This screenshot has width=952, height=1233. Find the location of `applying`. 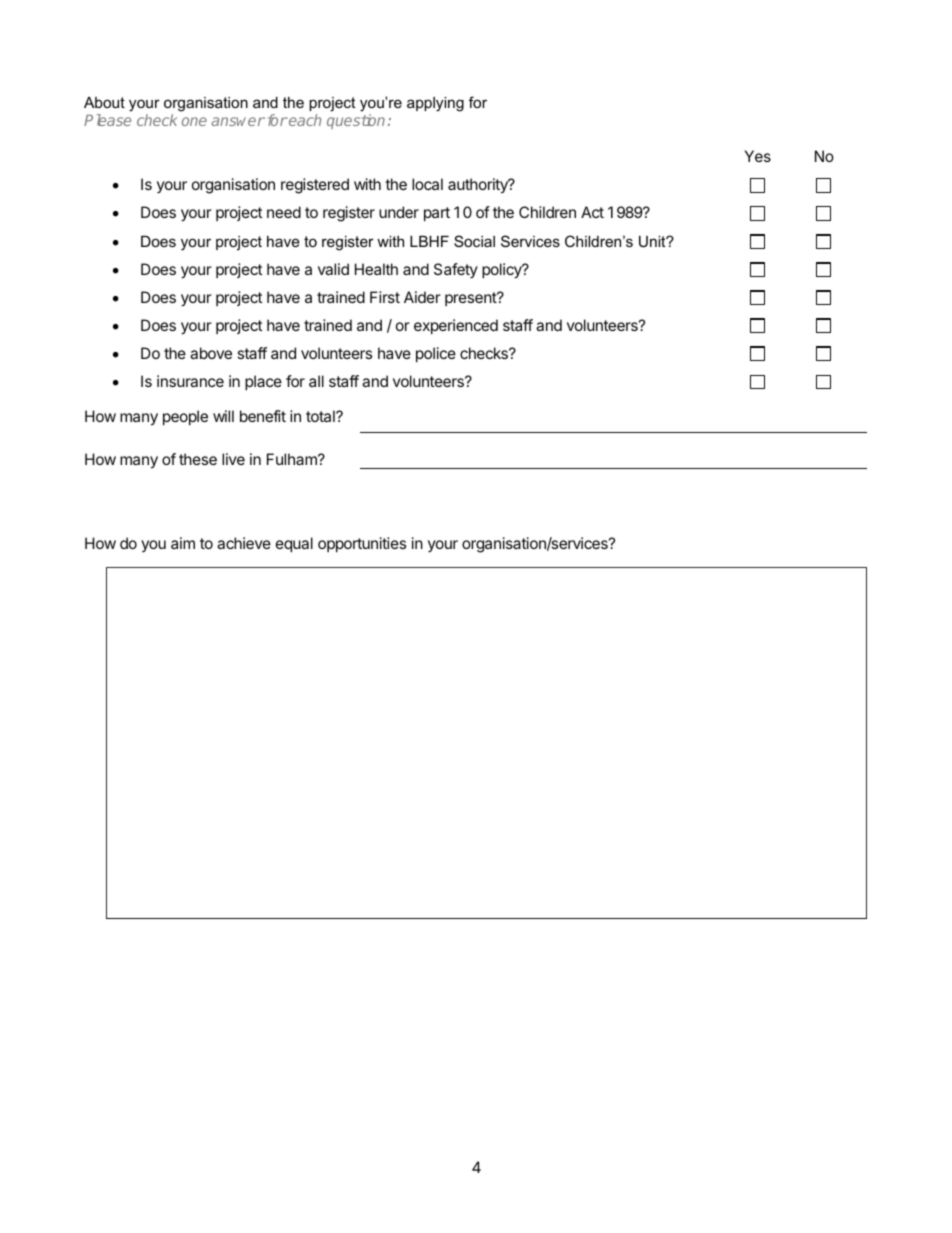

applying is located at coordinates (435, 104).
